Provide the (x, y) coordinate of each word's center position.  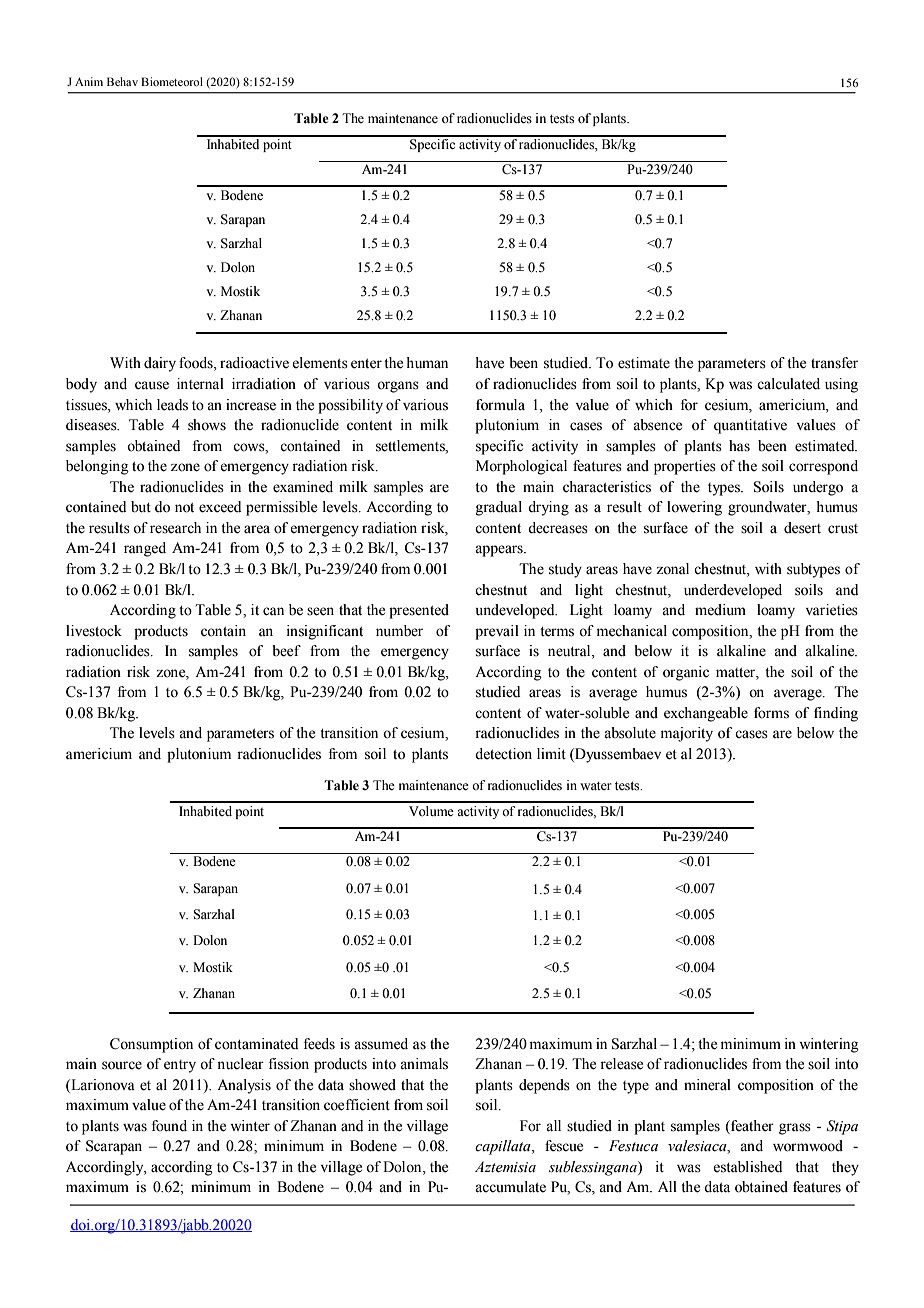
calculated (788, 384)
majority (687, 734)
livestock (94, 631)
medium (720, 610)
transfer (834, 363)
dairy (160, 364)
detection (503, 754)
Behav (122, 81)
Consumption (151, 1045)
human (427, 363)
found (169, 1126)
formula (500, 405)
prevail (497, 632)
